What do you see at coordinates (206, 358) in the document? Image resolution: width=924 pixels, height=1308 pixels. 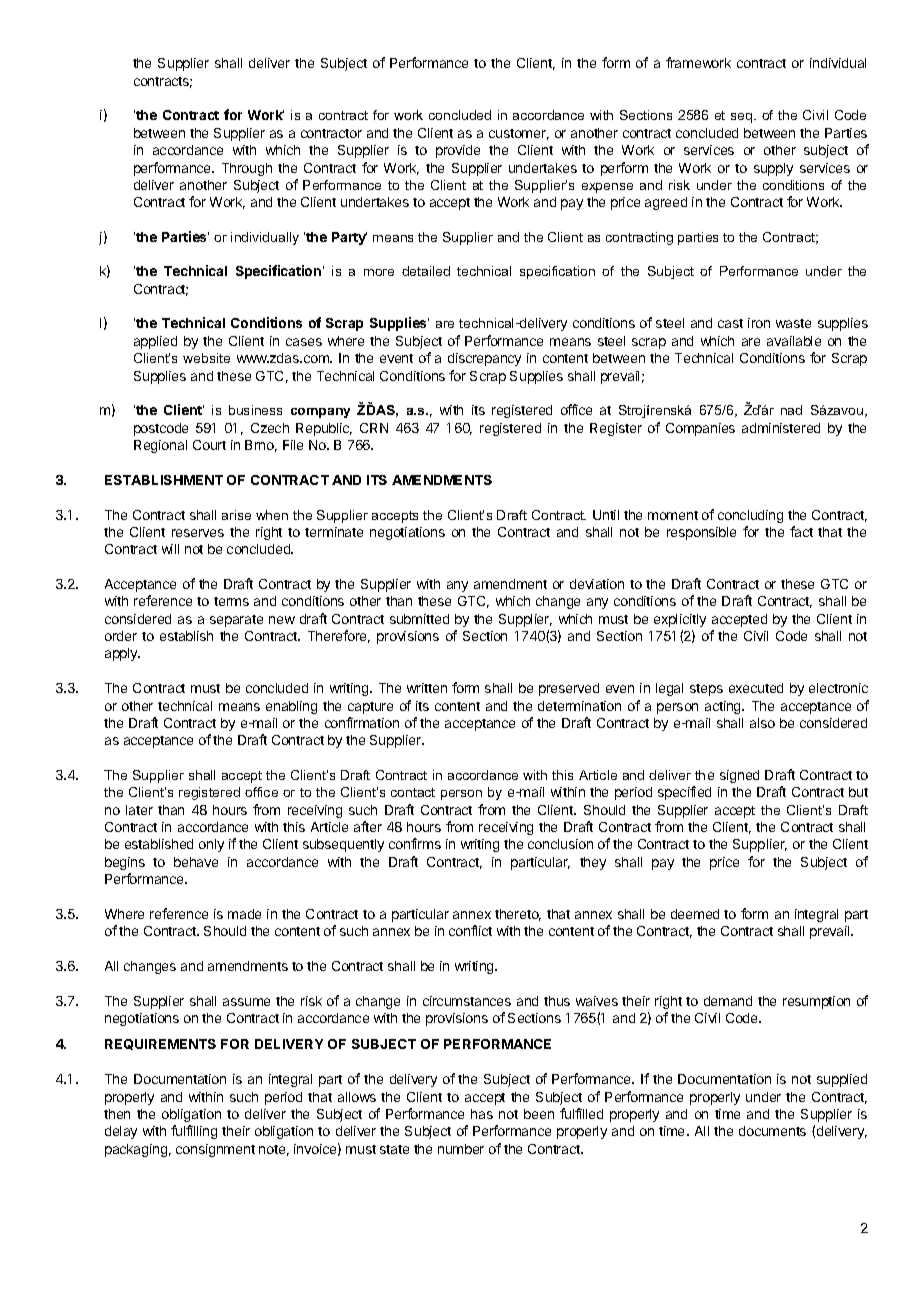 I see `website` at bounding box center [206, 358].
